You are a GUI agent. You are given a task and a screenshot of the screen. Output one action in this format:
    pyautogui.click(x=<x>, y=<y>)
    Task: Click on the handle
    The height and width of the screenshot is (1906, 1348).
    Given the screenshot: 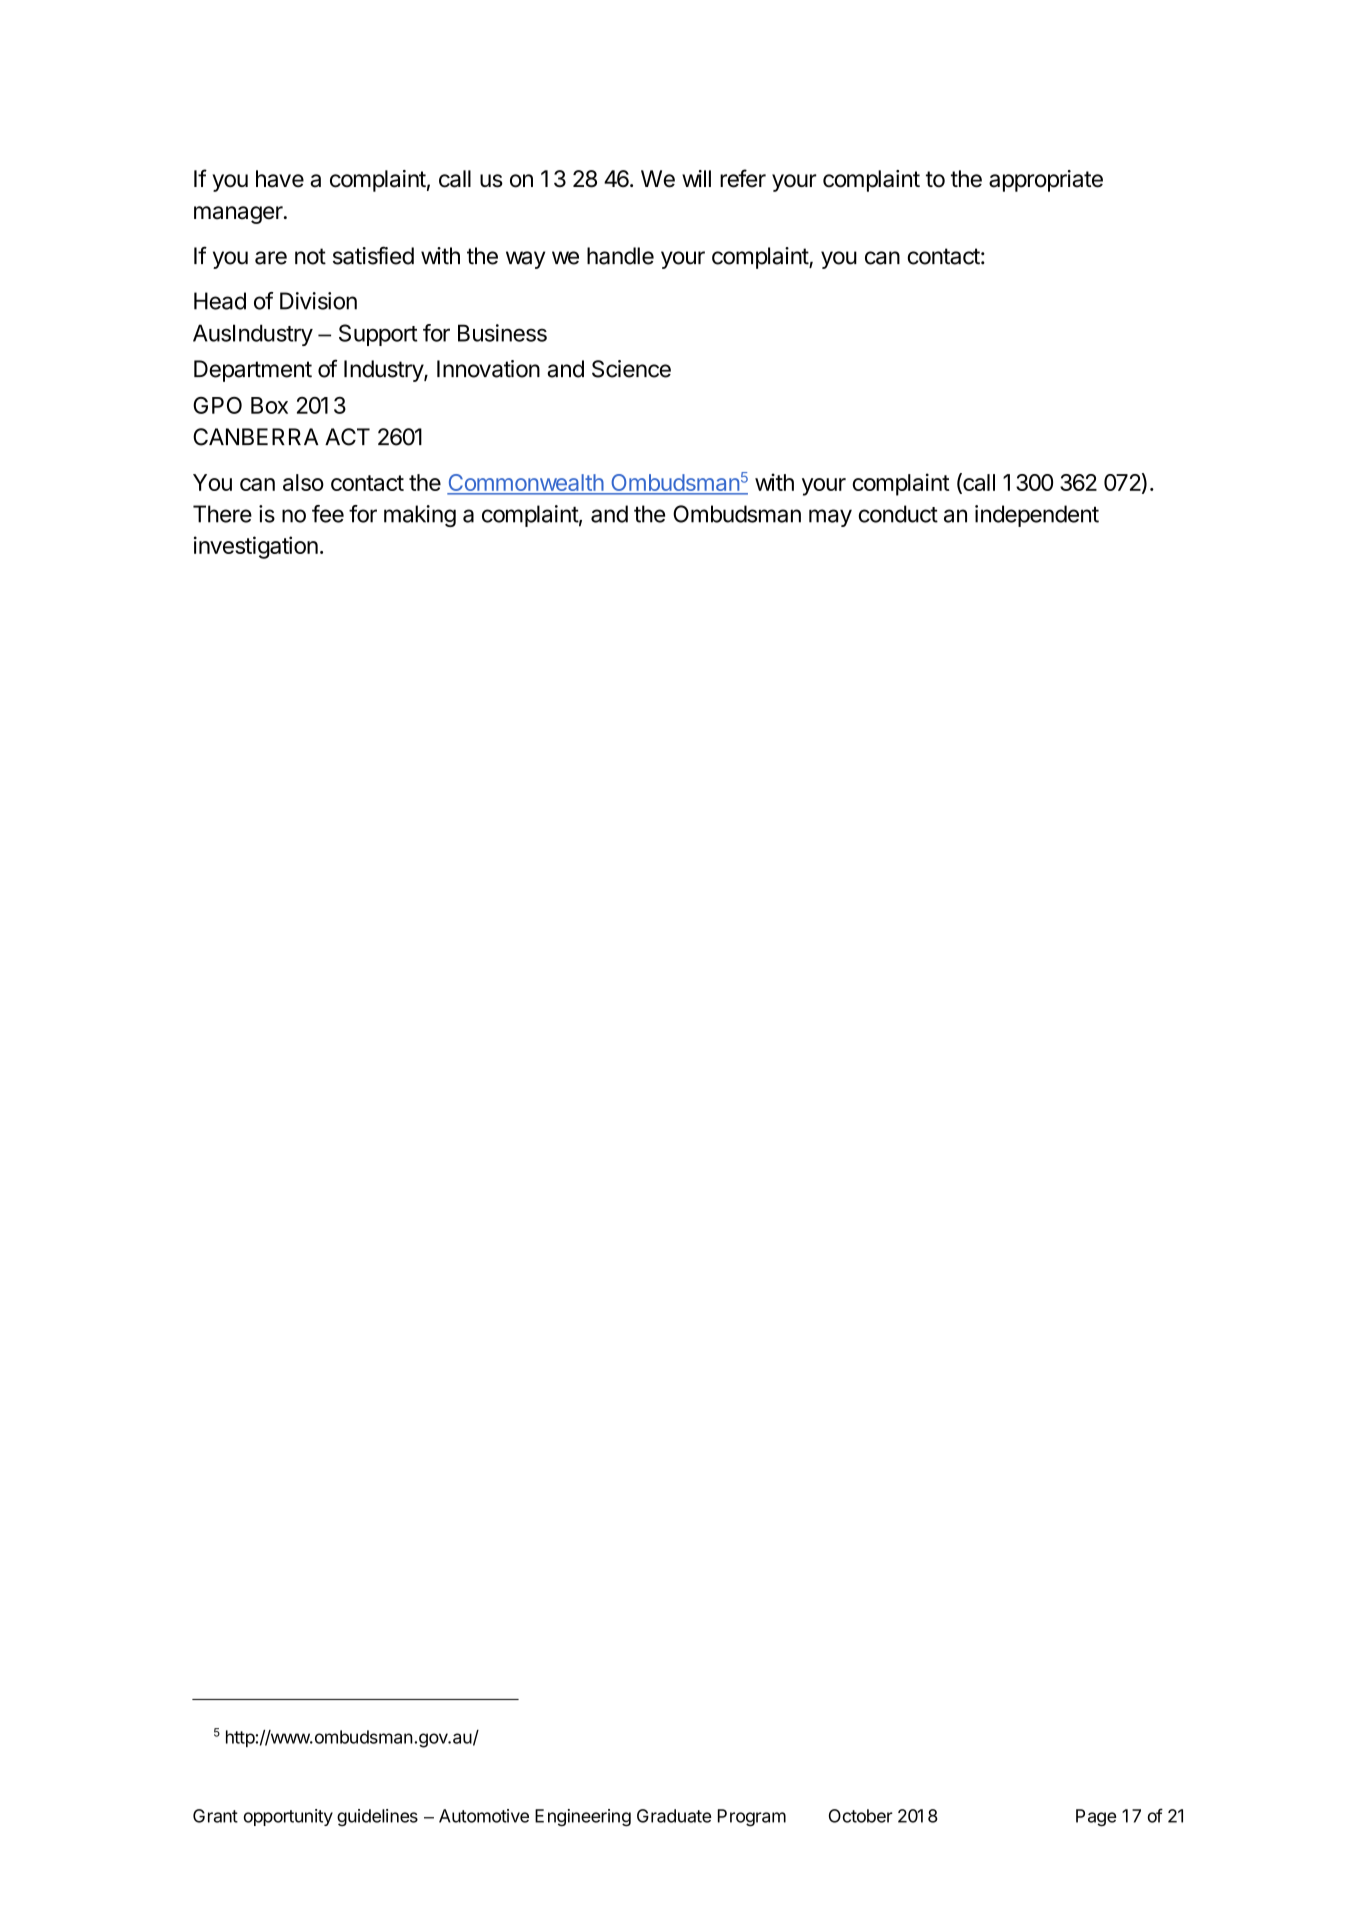 What is the action you would take?
    pyautogui.click(x=620, y=256)
